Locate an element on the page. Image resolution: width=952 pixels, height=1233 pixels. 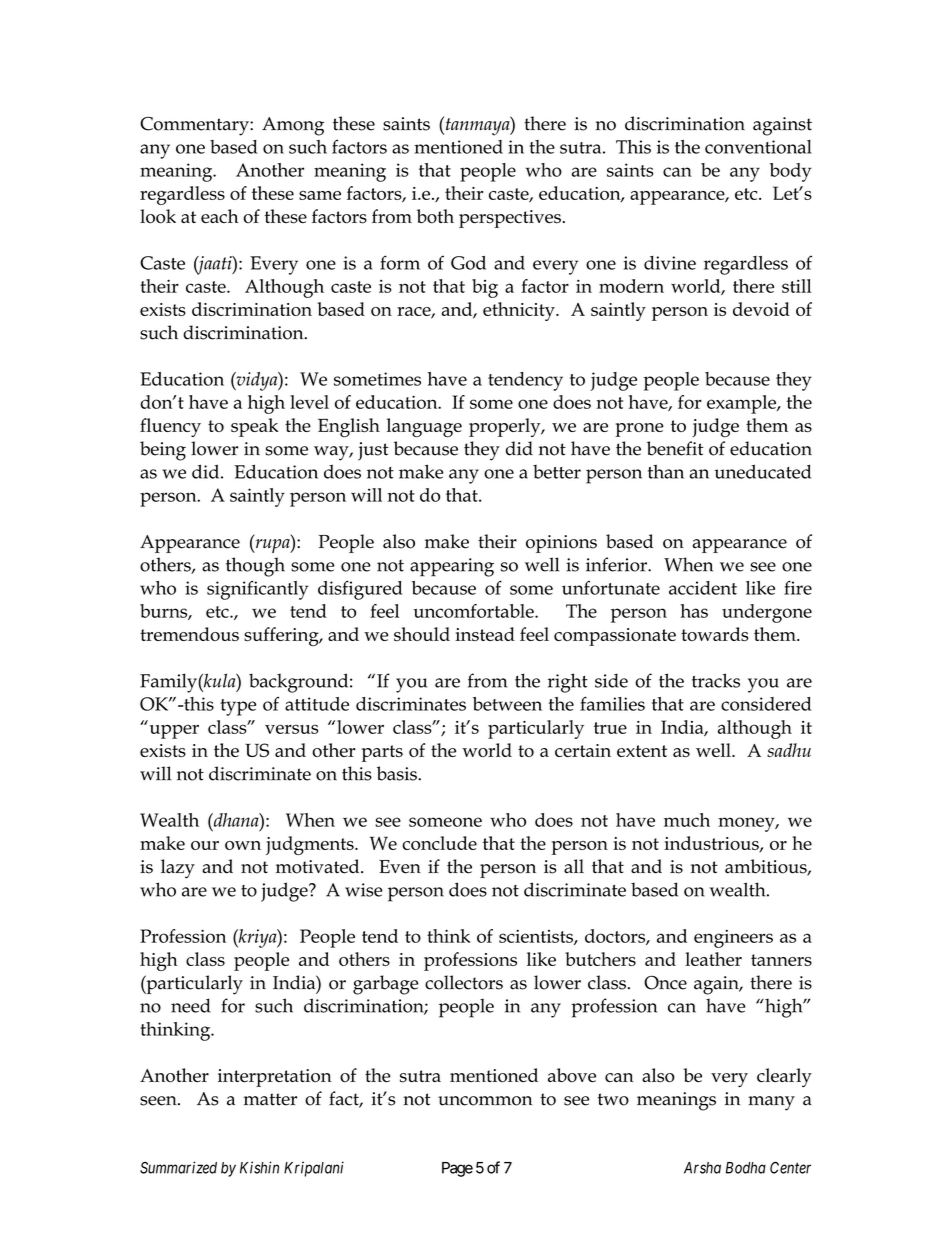
much is located at coordinates (687, 820).
